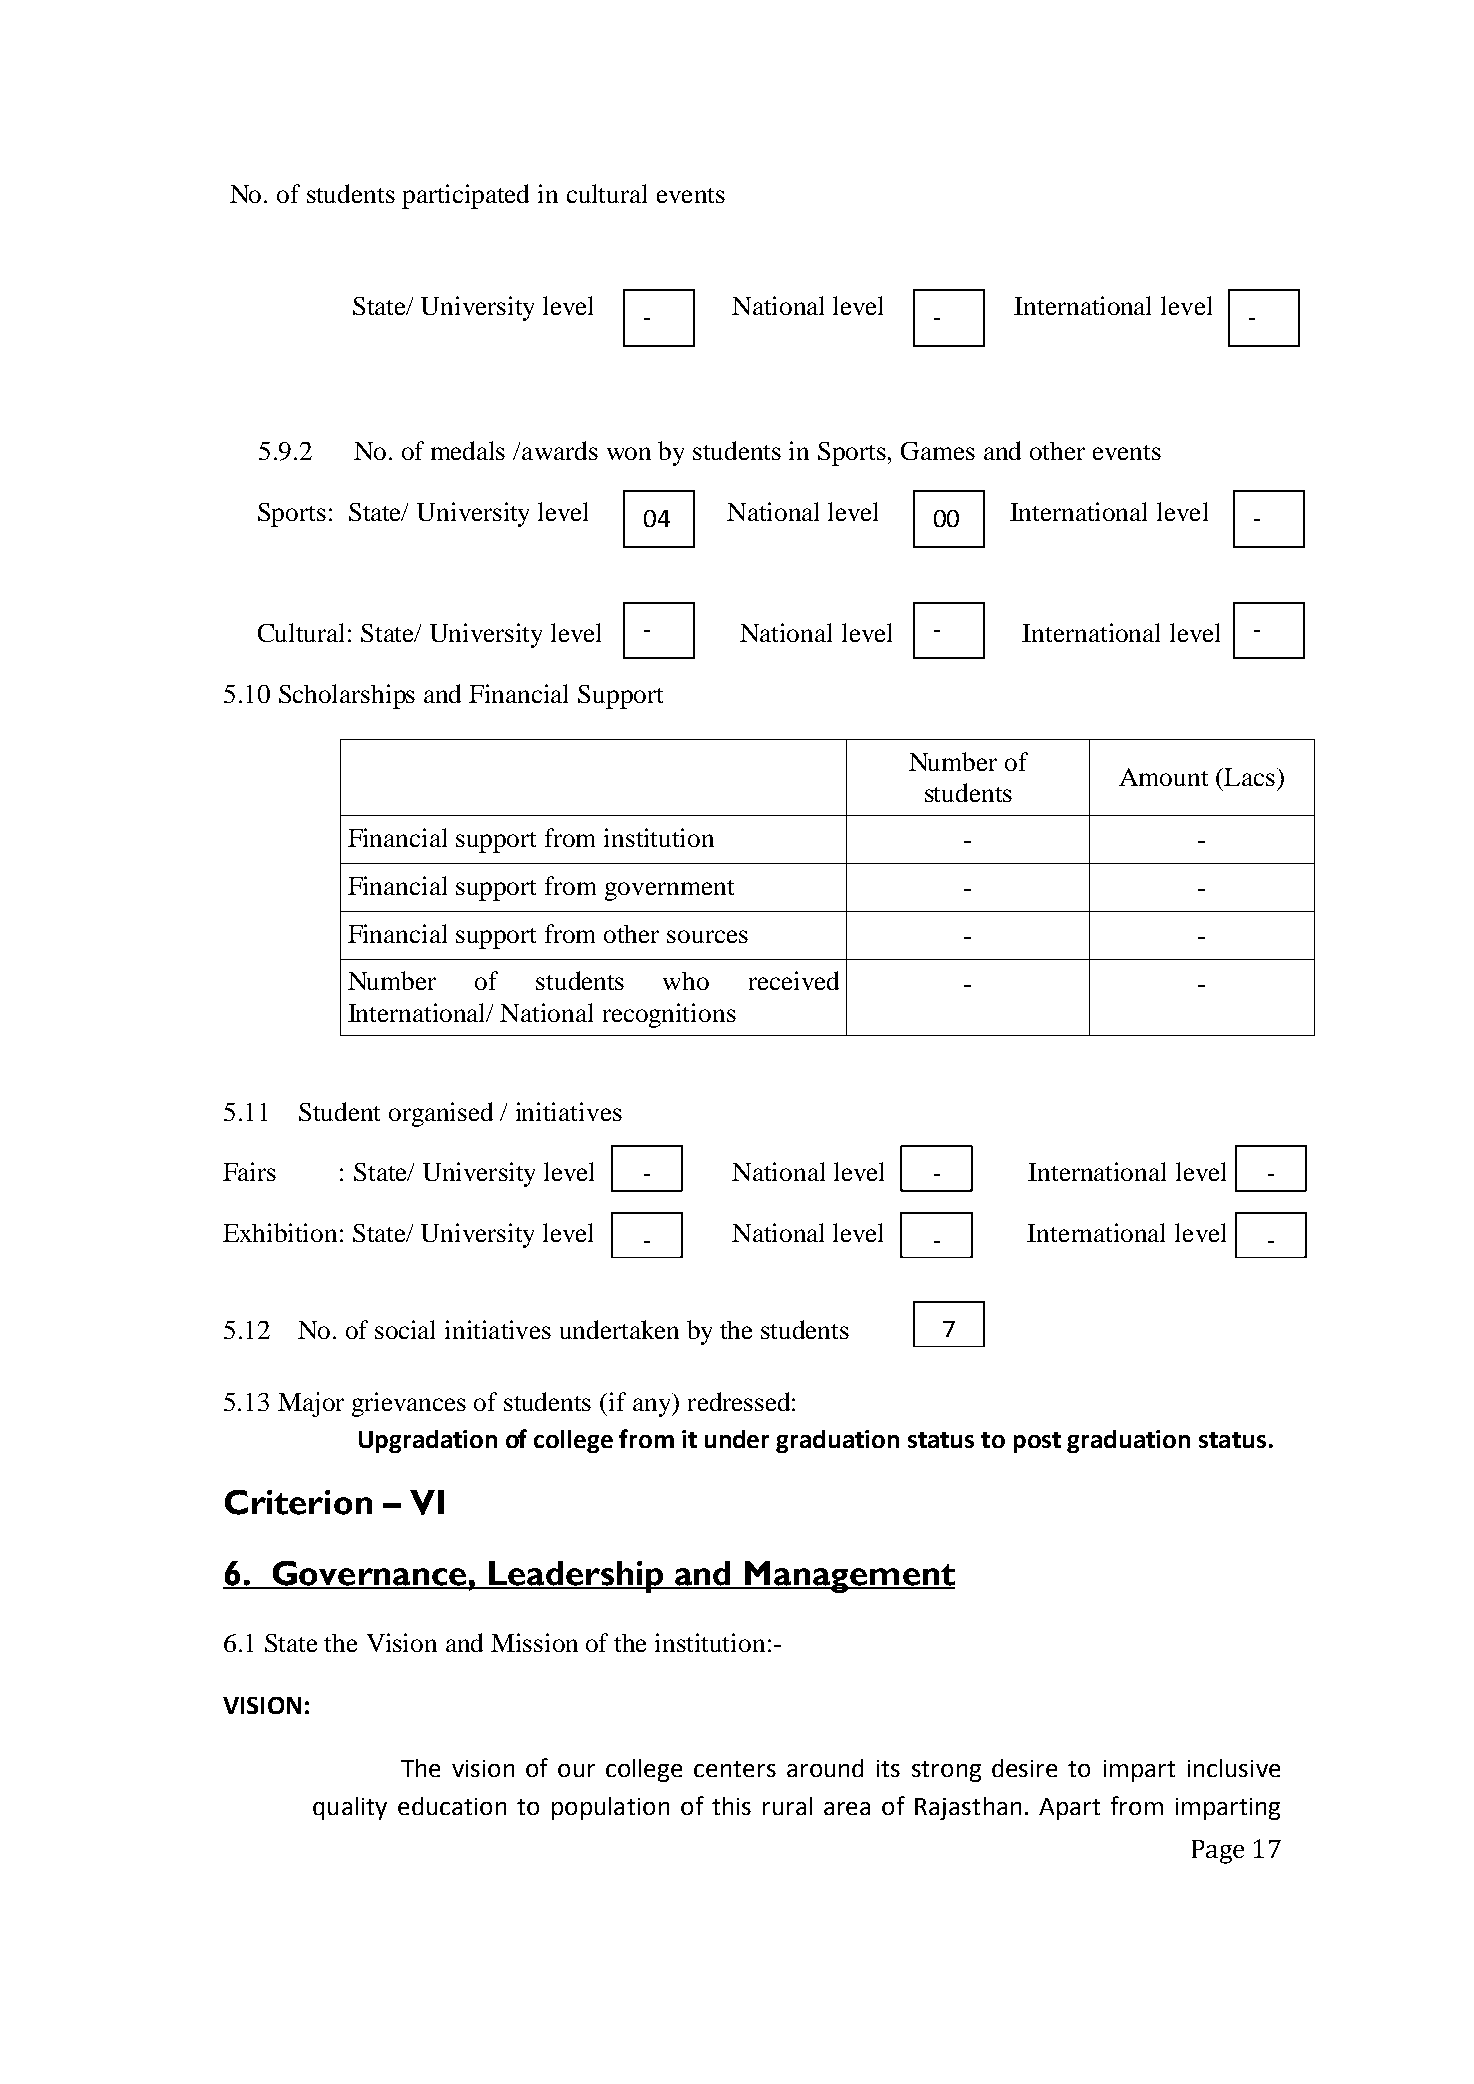  What do you see at coordinates (629, 453) in the page?
I see `won` at bounding box center [629, 453].
